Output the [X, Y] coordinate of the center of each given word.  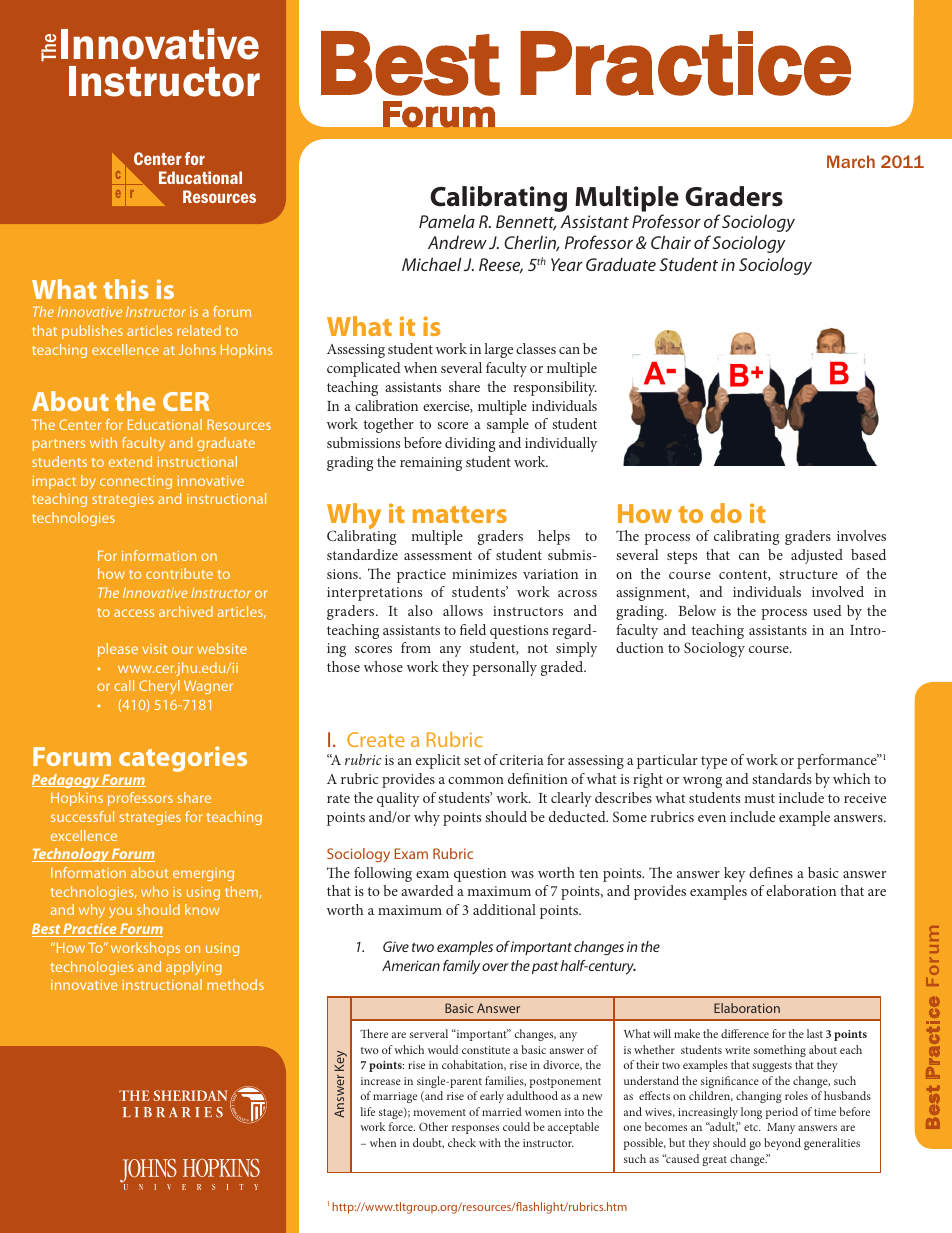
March [851, 161]
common [476, 780]
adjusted [817, 556]
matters [460, 514]
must [759, 798]
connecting [136, 482]
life [367, 1111]
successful [82, 816]
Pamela [447, 221]
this [125, 289]
